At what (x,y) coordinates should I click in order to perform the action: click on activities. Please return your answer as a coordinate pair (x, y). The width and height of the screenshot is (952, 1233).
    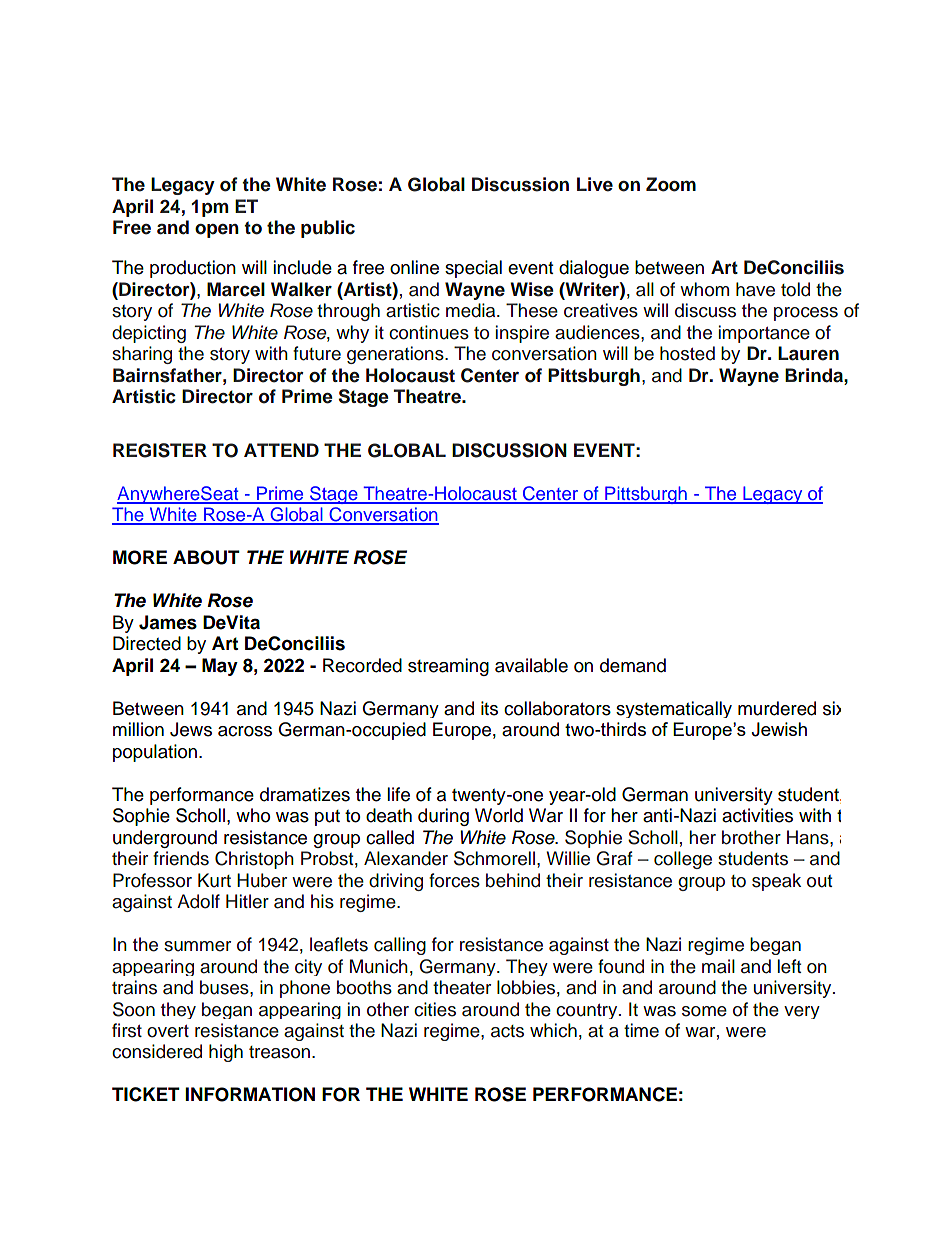
    Looking at the image, I should click on (757, 815).
